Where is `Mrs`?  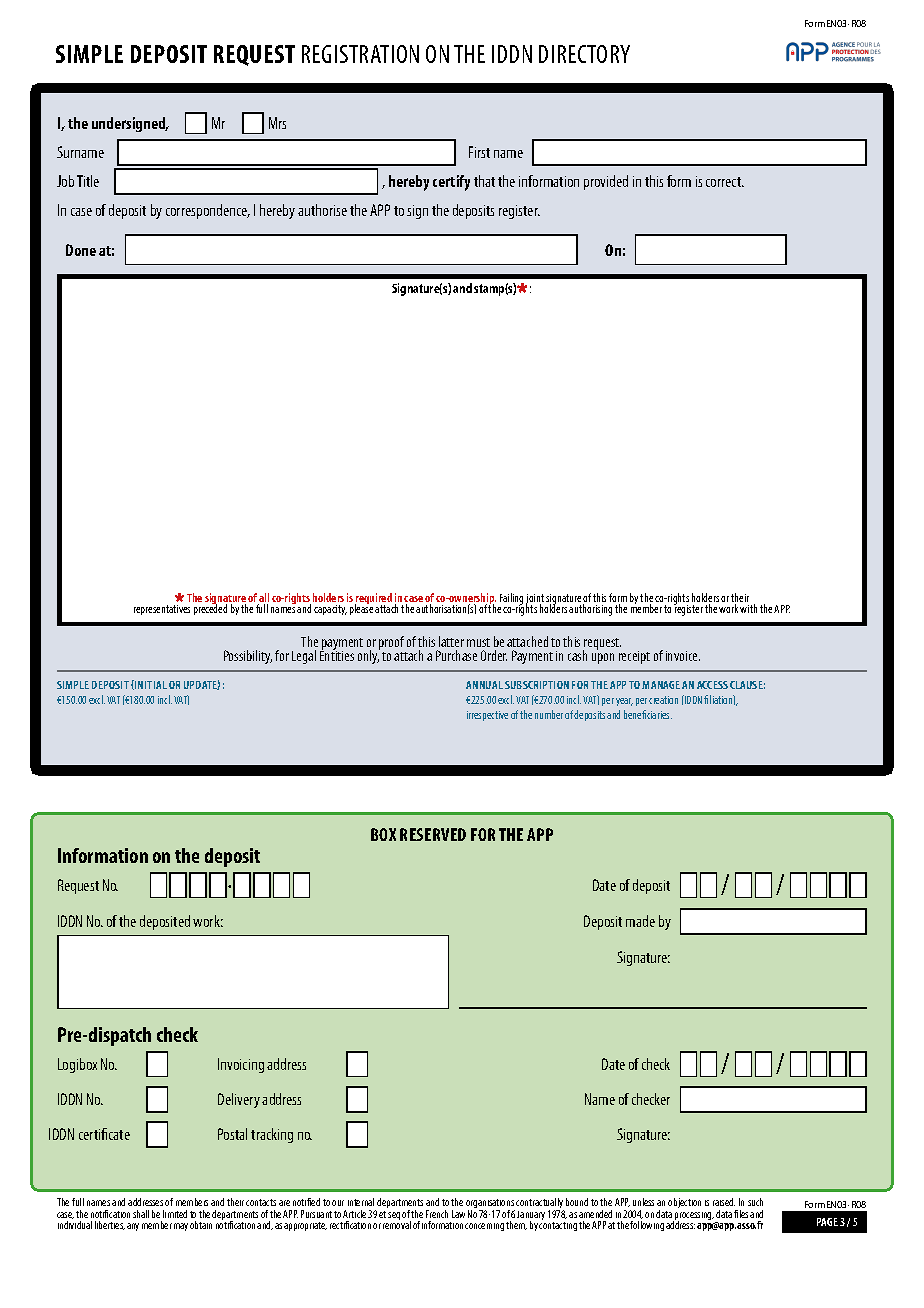 Mrs is located at coordinates (277, 123).
